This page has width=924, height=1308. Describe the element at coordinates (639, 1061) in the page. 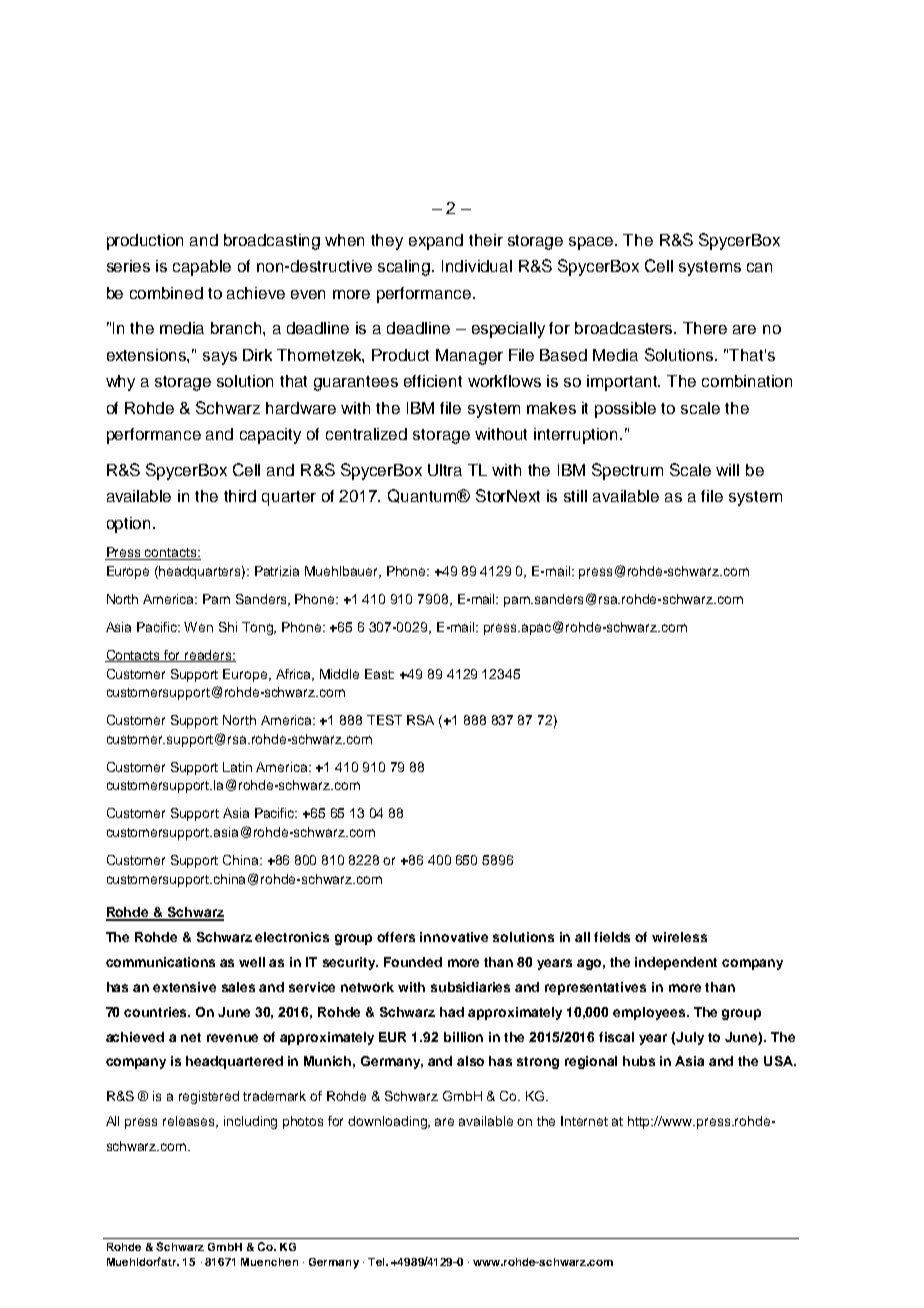

I see `hubs` at that location.
